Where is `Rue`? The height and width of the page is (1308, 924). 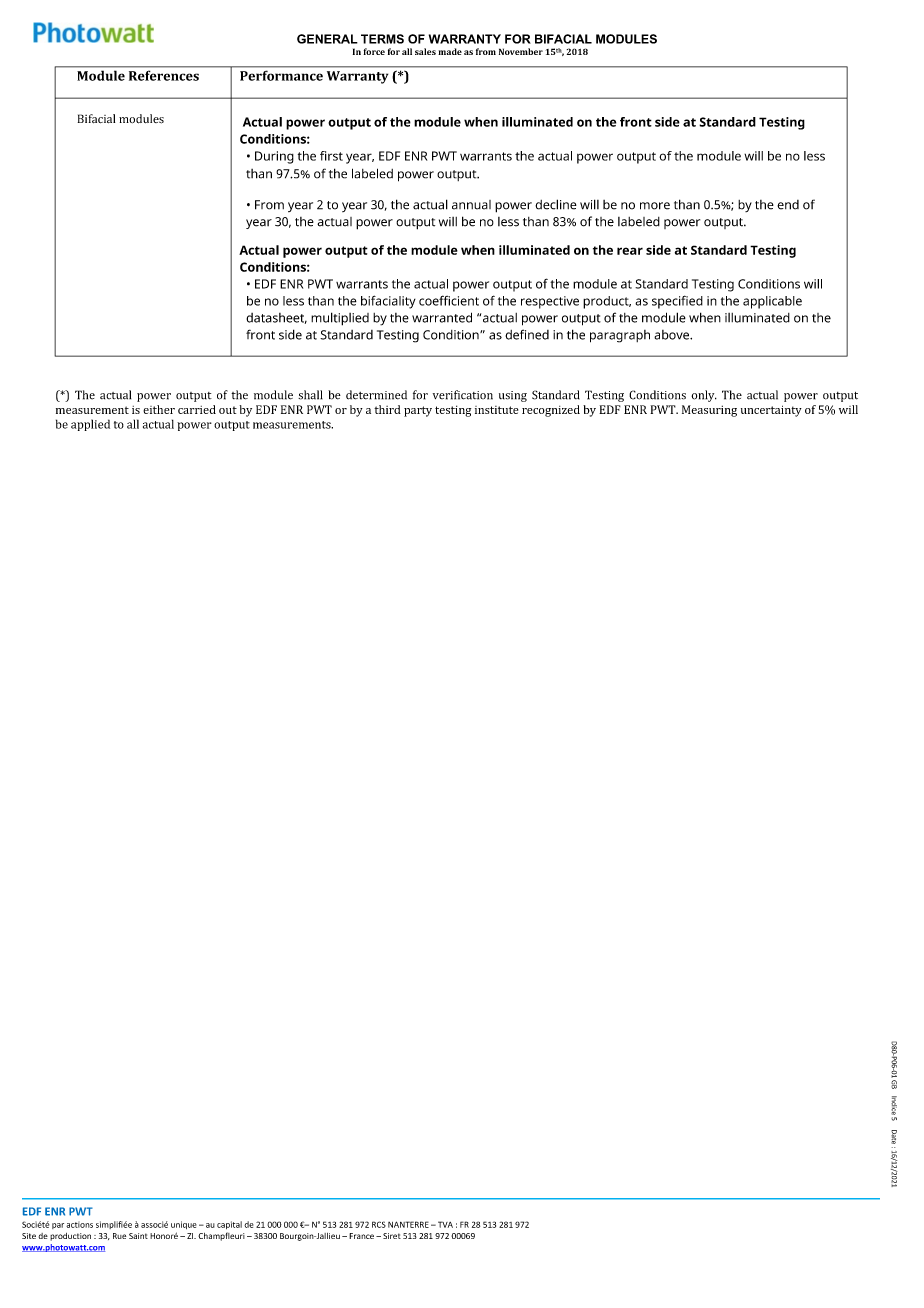
Rue is located at coordinates (119, 1236).
